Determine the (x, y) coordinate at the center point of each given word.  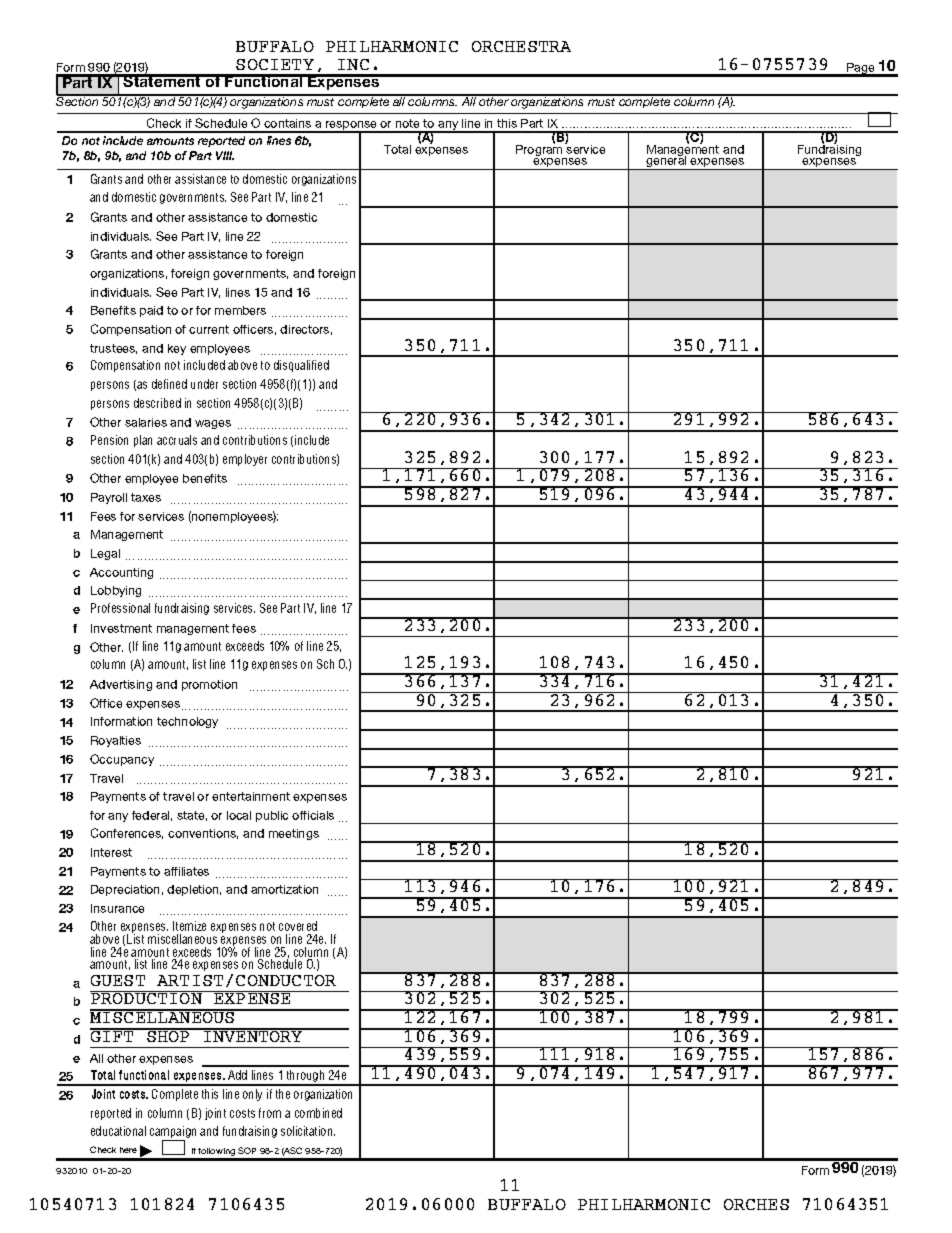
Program (540, 150)
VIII (225, 155)
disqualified (301, 366)
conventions (203, 834)
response (352, 127)
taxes (146, 497)
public (272, 816)
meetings (294, 834)
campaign (173, 1133)
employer (245, 460)
